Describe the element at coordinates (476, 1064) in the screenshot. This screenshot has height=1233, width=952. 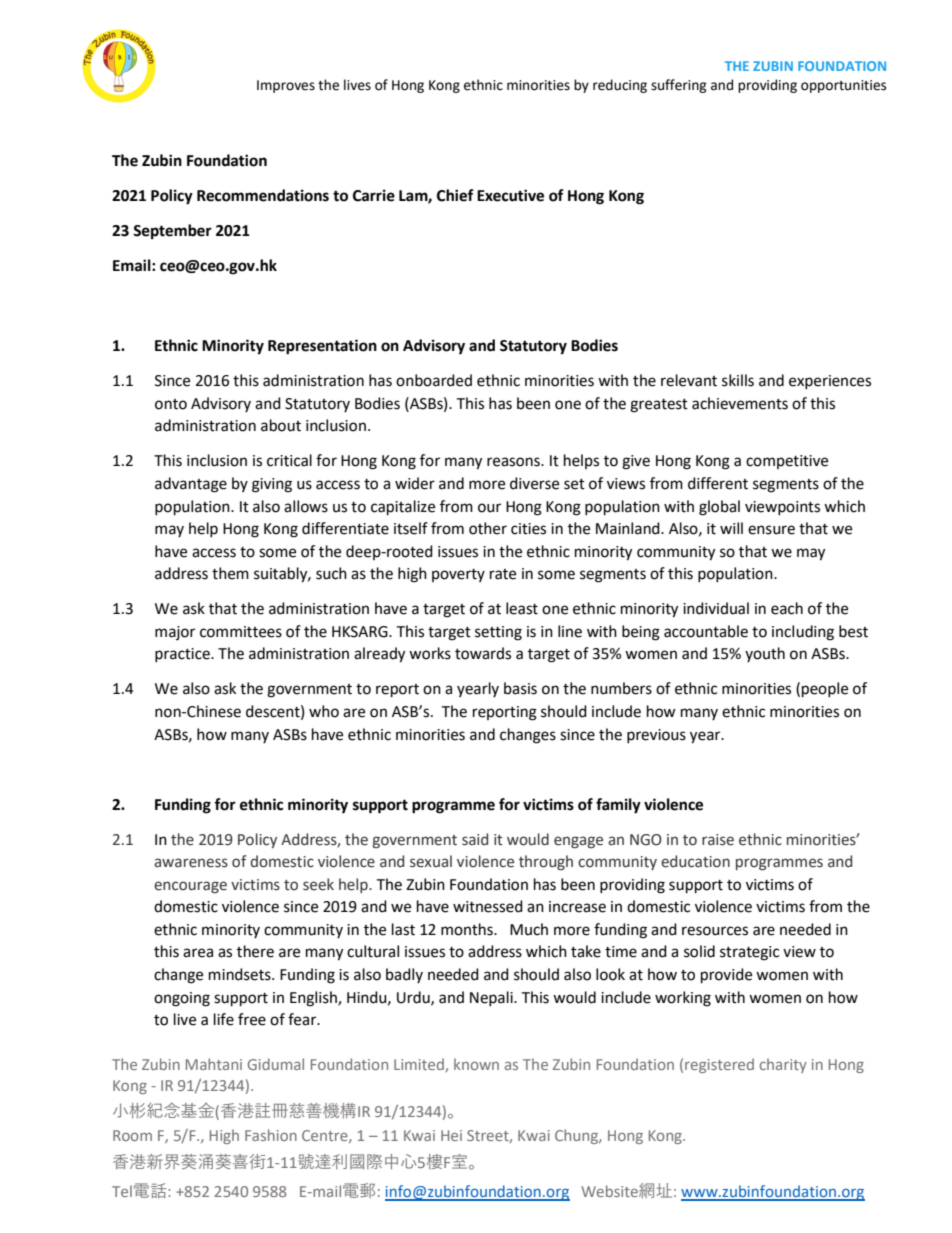
I see `known` at that location.
